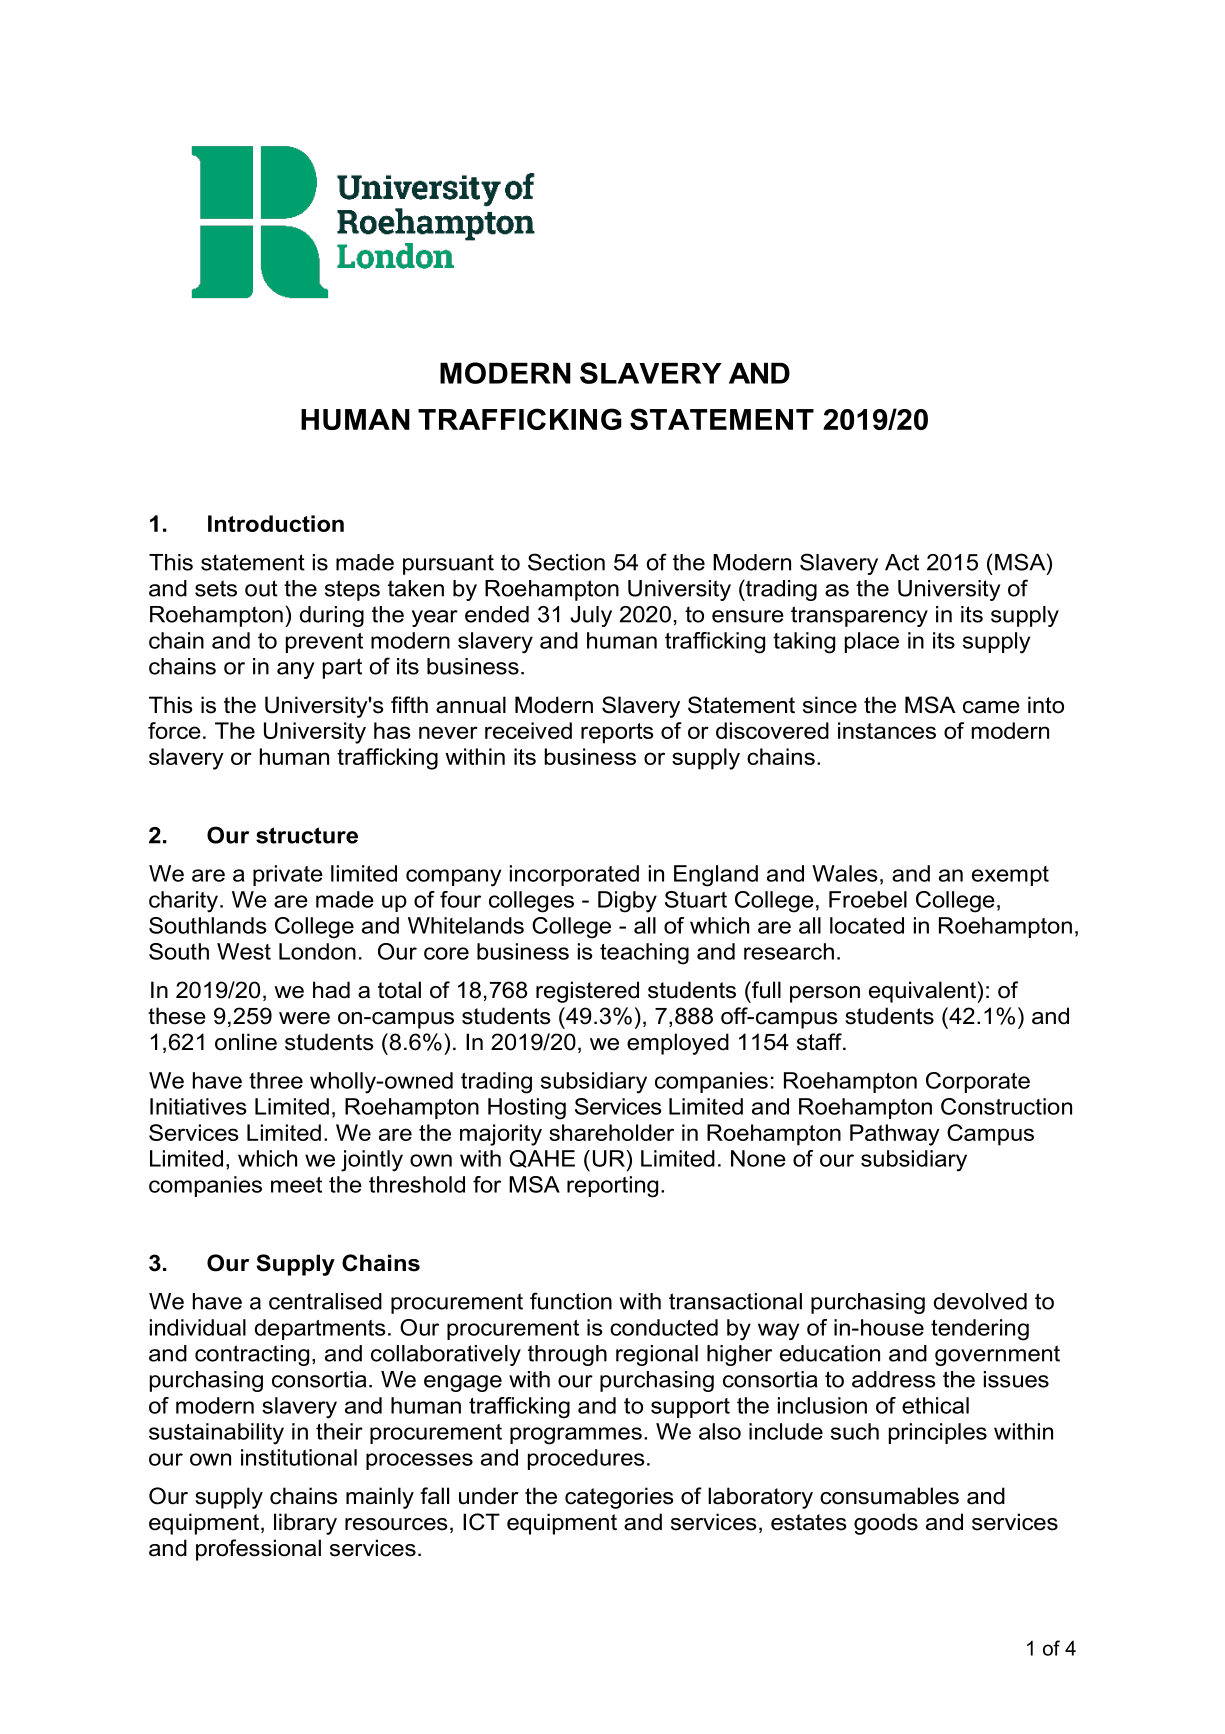 The height and width of the page is (1734, 1225). What do you see at coordinates (276, 523) in the page?
I see `Introduction` at bounding box center [276, 523].
